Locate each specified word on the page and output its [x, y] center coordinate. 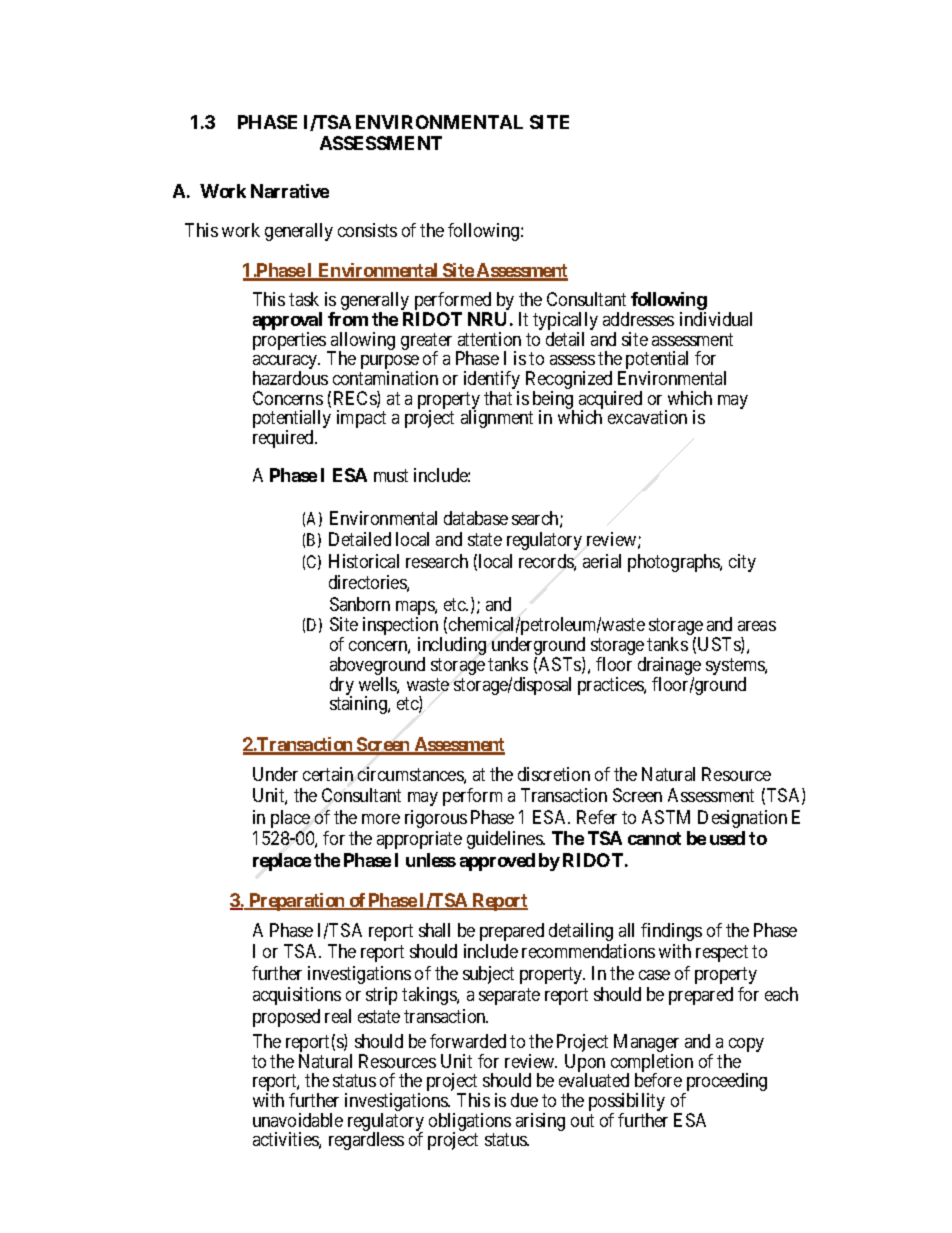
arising [540, 1122]
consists [367, 230]
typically [565, 322]
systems [736, 668]
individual [716, 319]
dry [342, 687]
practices [611, 686]
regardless [366, 1141]
